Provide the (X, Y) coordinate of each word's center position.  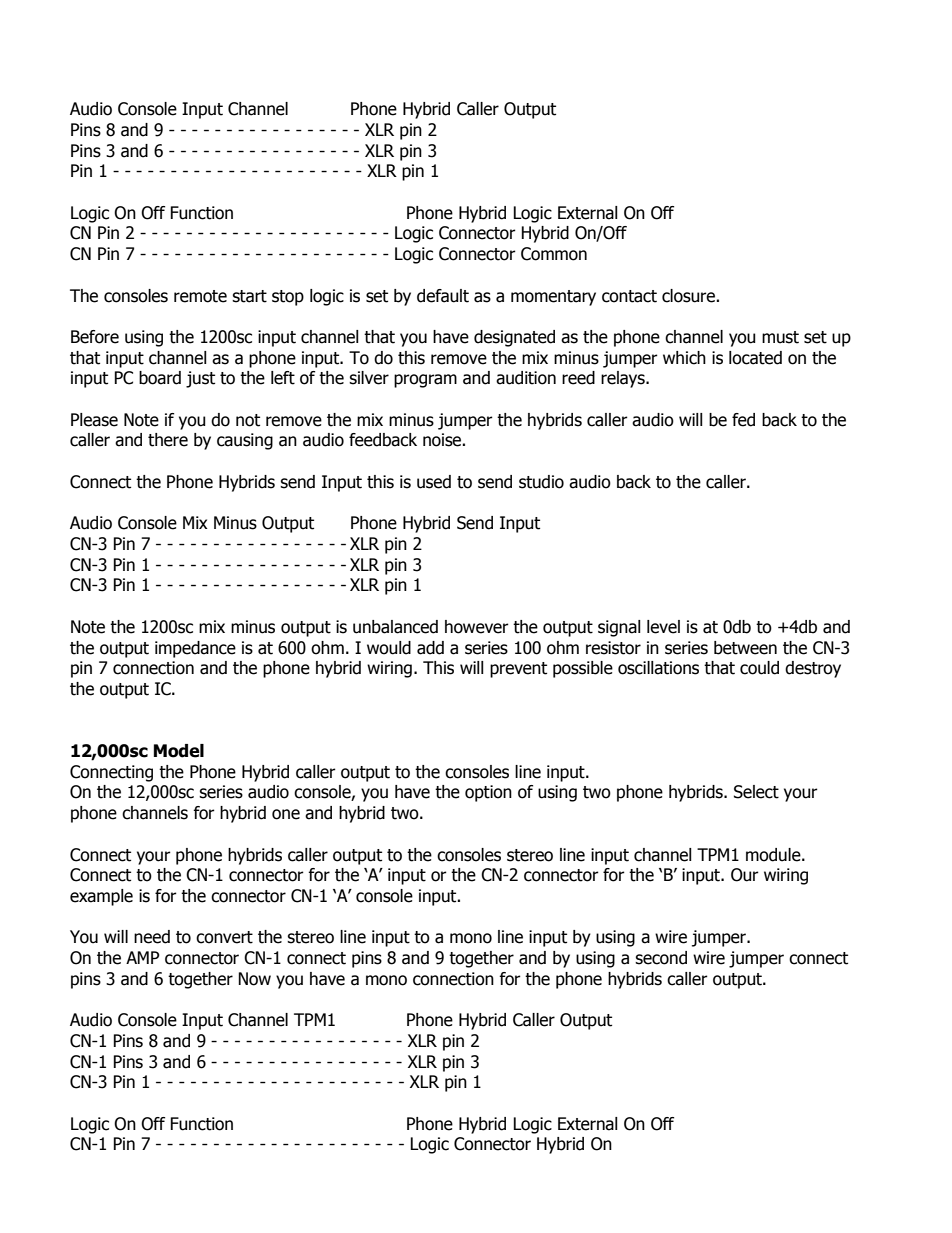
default (443, 296)
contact (629, 296)
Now (254, 979)
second (661, 958)
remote (200, 296)
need (152, 937)
